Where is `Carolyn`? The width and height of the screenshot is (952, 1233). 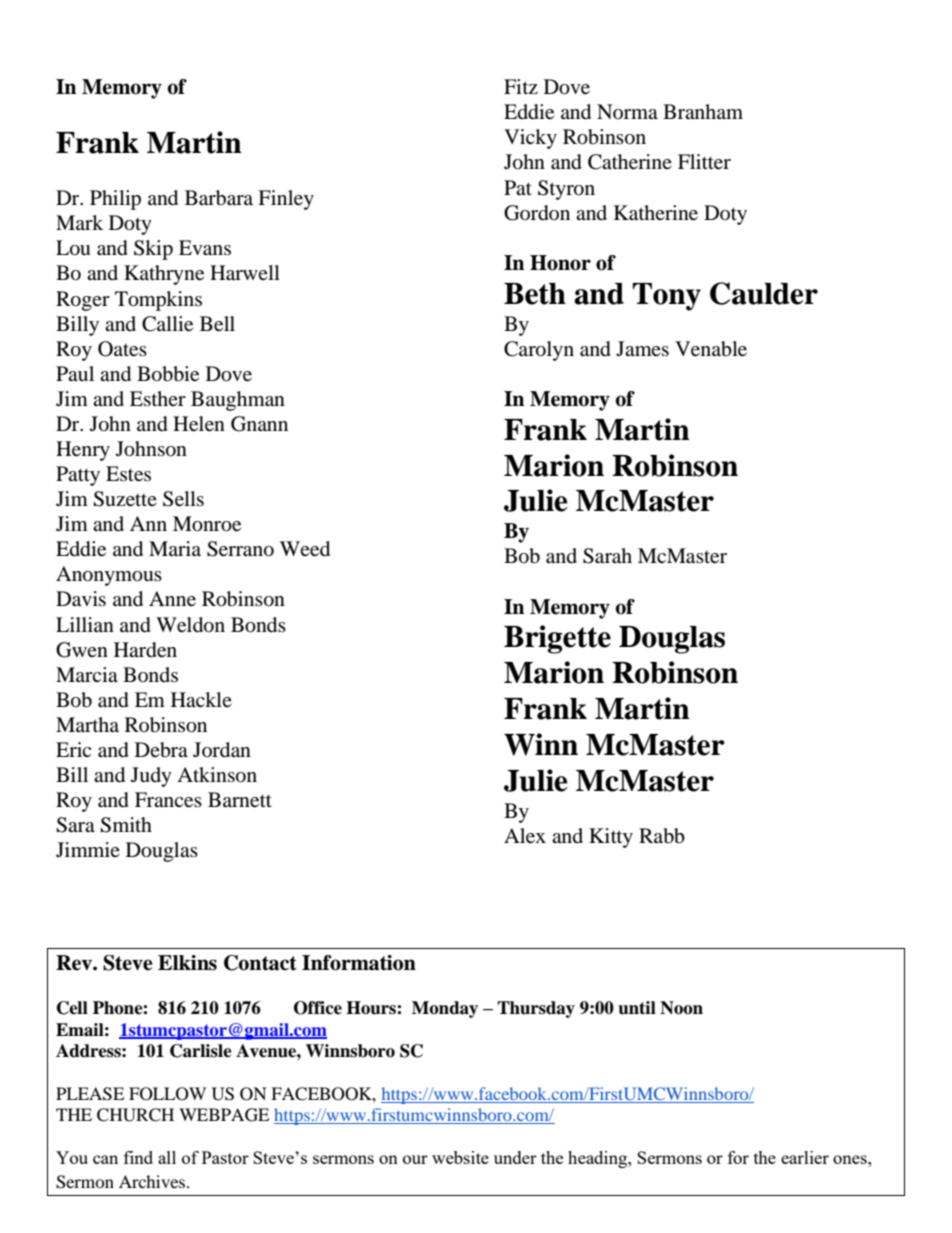
Carolyn is located at coordinates (539, 351).
